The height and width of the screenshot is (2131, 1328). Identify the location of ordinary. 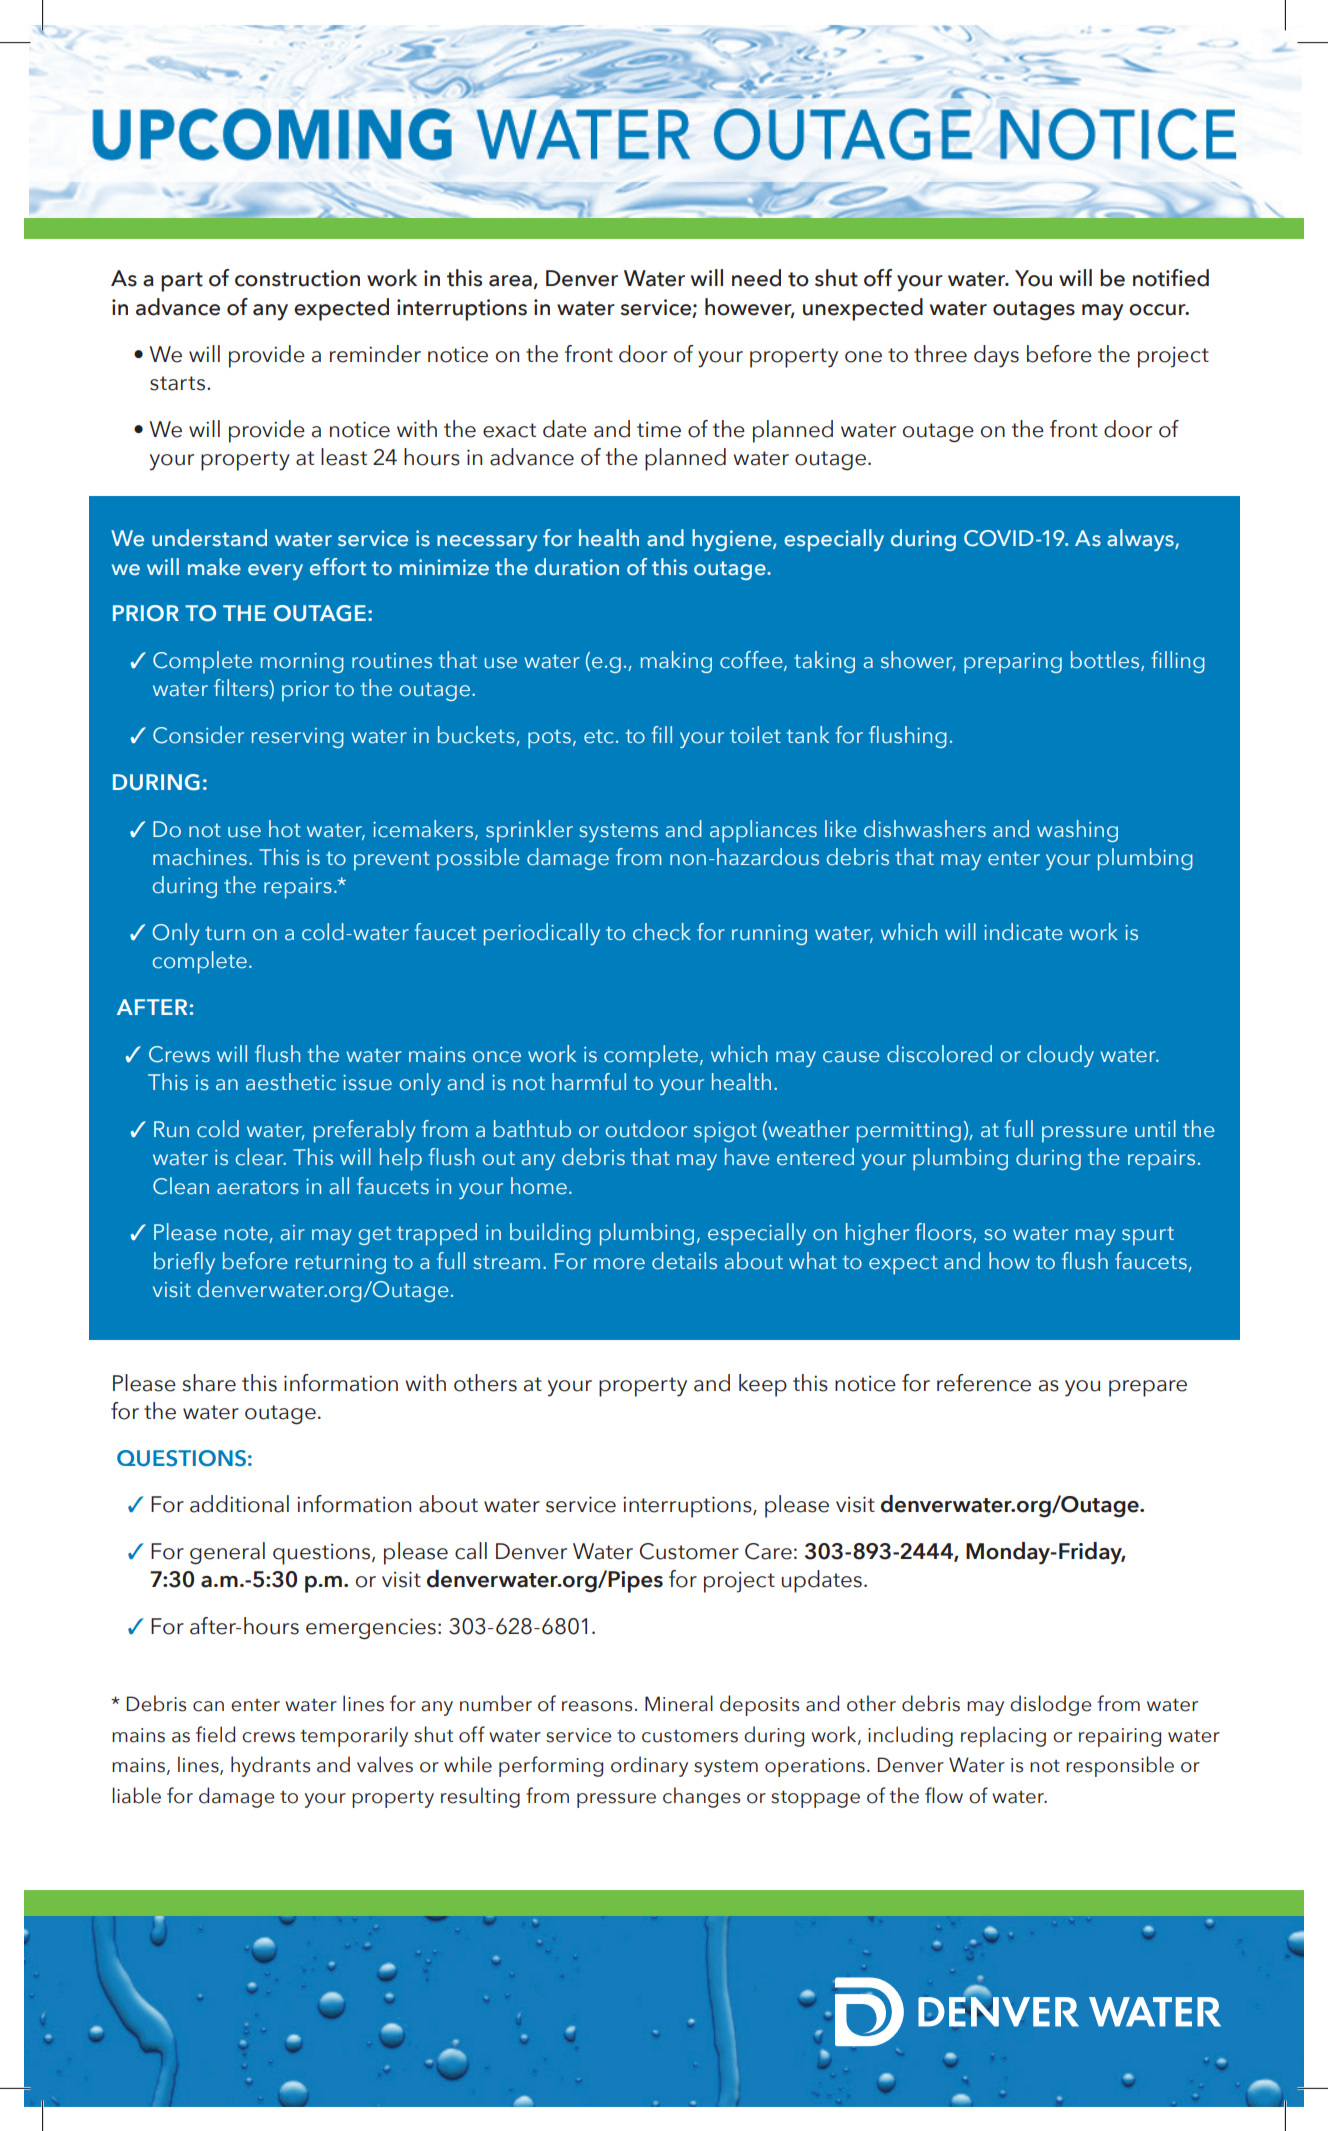
(649, 1766).
